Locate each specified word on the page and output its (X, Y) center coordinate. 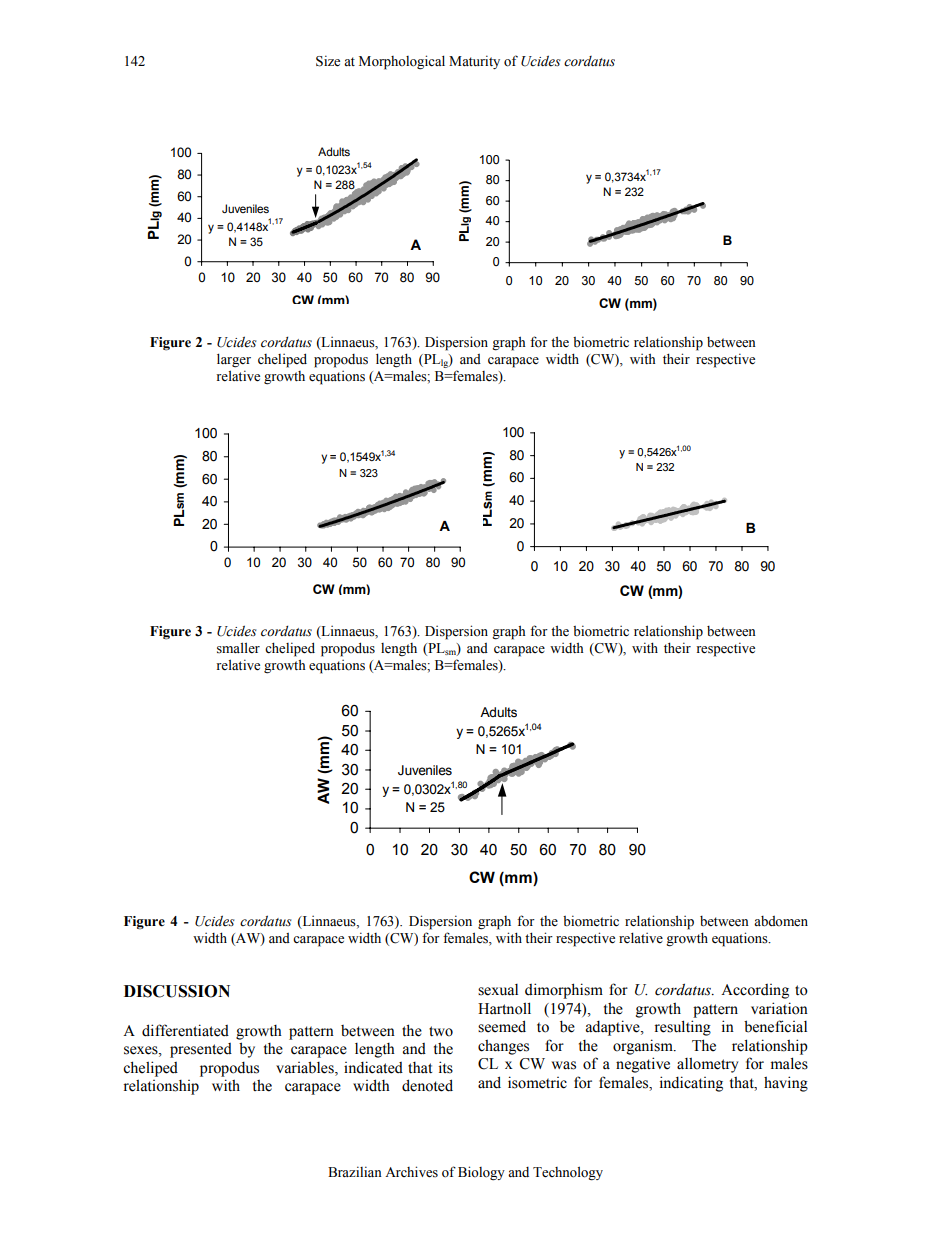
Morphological (402, 62)
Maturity (474, 62)
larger (234, 360)
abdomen (781, 921)
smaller (238, 648)
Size (328, 61)
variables (306, 1067)
